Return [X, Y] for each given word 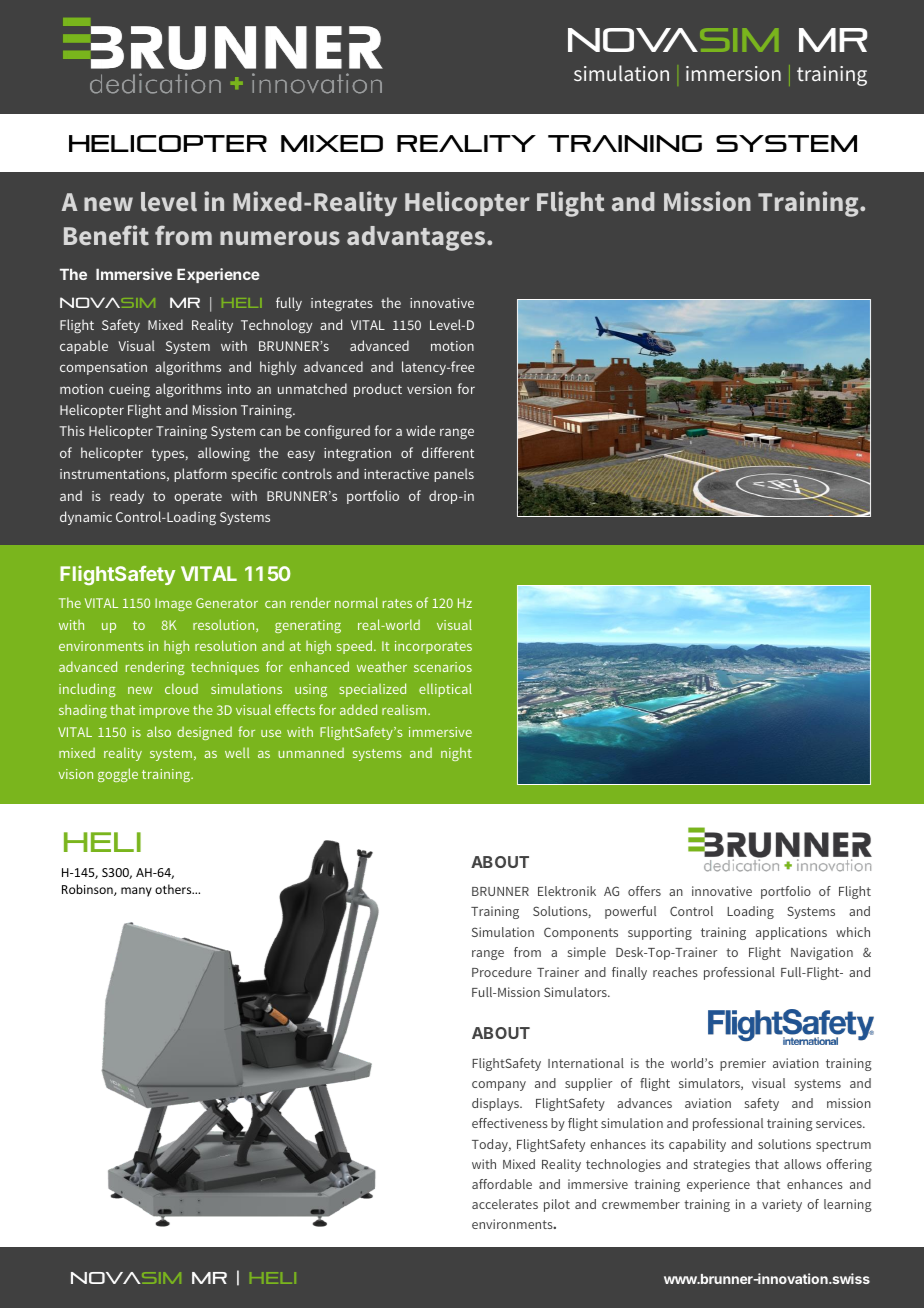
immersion [733, 73]
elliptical [445, 690]
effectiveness [510, 1123]
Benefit [106, 235]
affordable [502, 1184]
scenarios [443, 667]
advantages [417, 238]
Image [173, 604]
